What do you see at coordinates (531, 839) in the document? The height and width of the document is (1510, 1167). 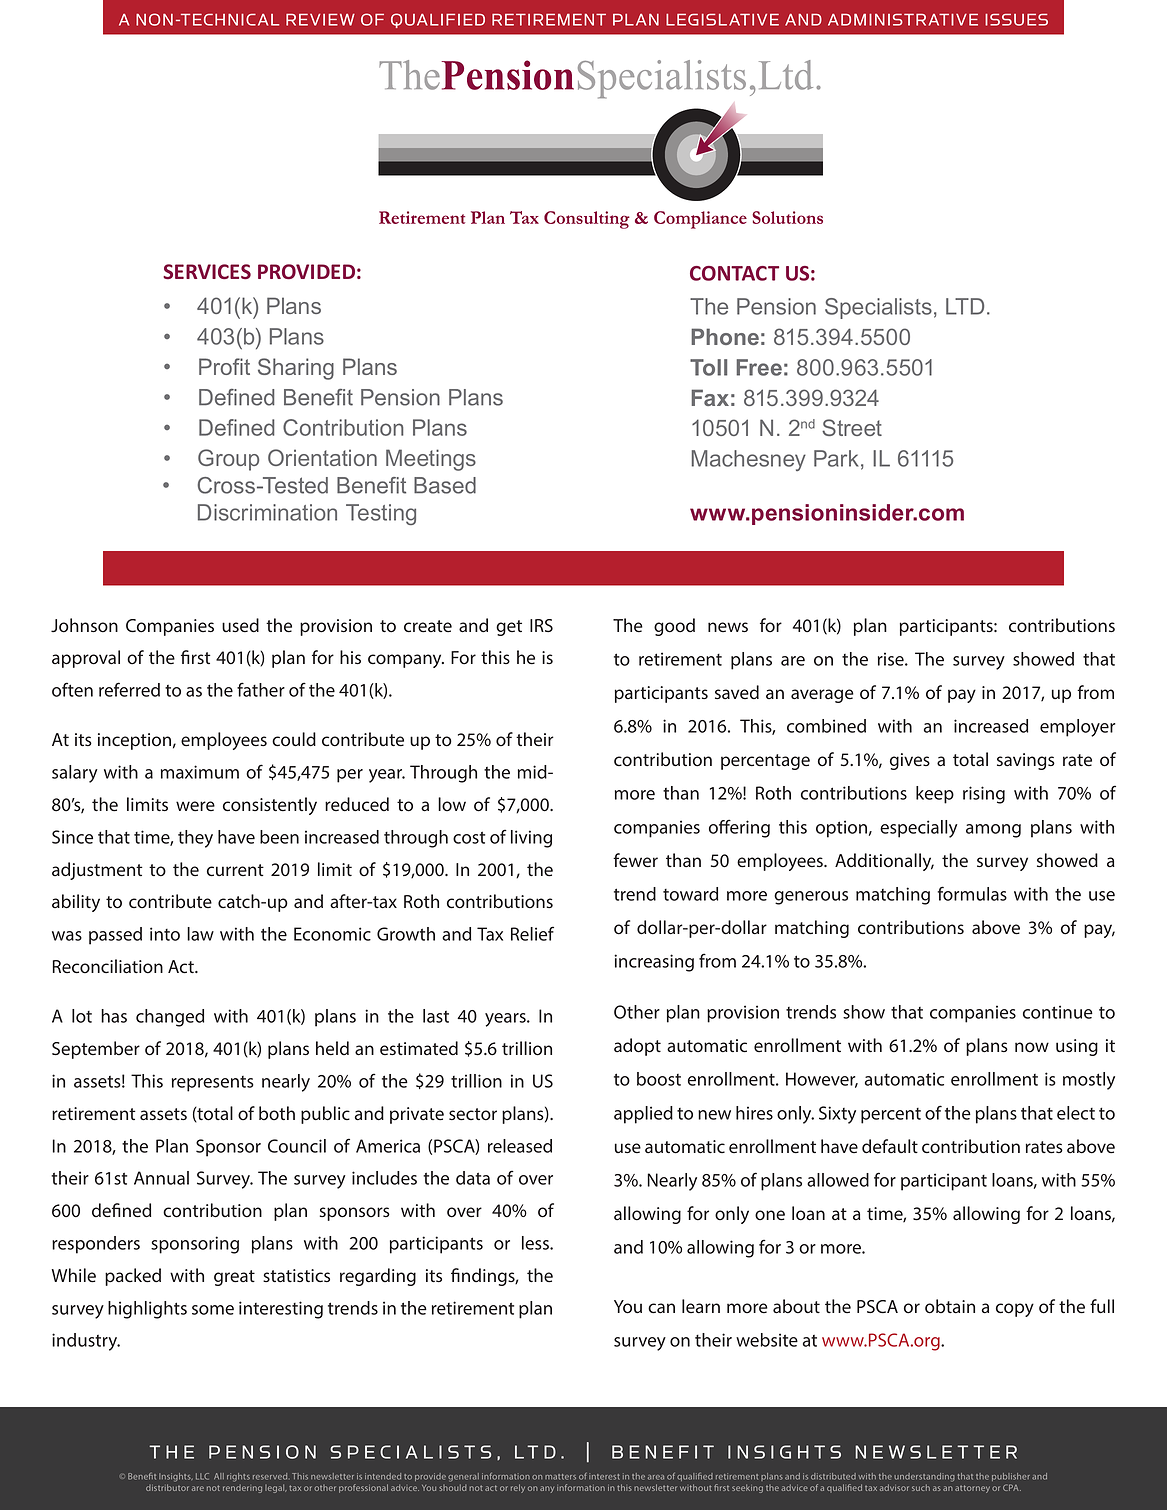 I see `living` at bounding box center [531, 839].
